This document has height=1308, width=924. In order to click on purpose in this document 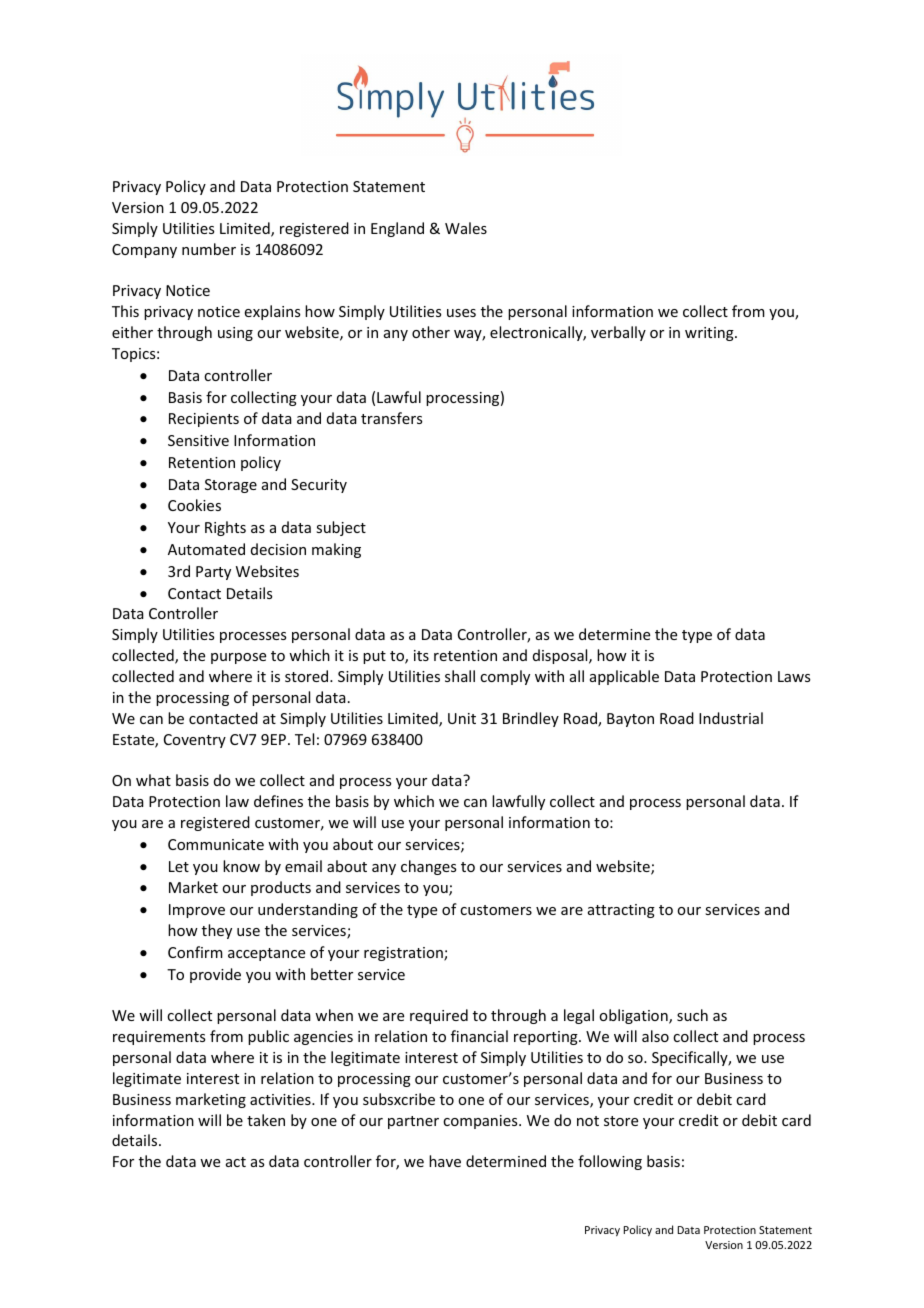, I will do `click(238, 658)`.
